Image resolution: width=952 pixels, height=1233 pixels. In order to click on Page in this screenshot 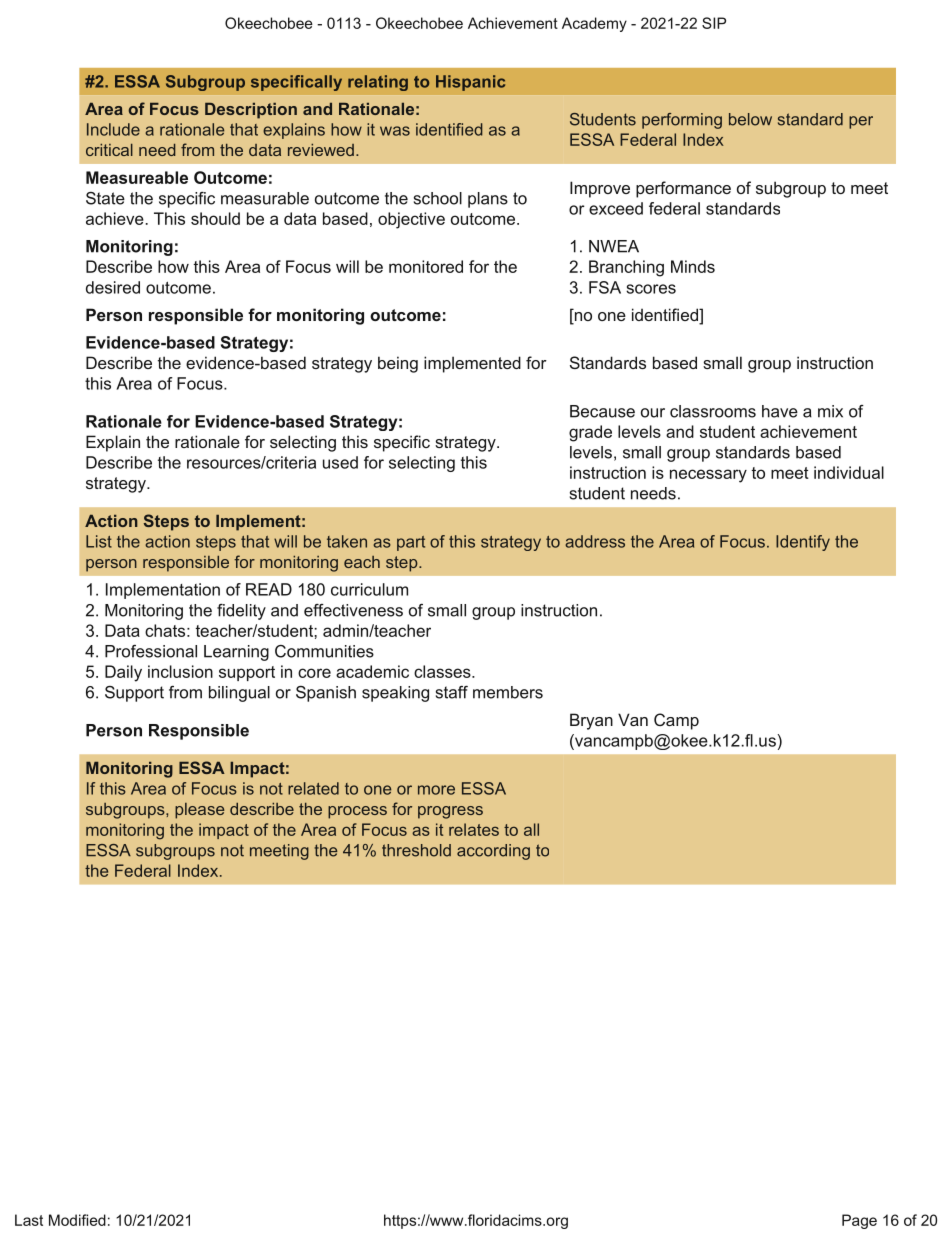, I will do `click(859, 1221)`.
